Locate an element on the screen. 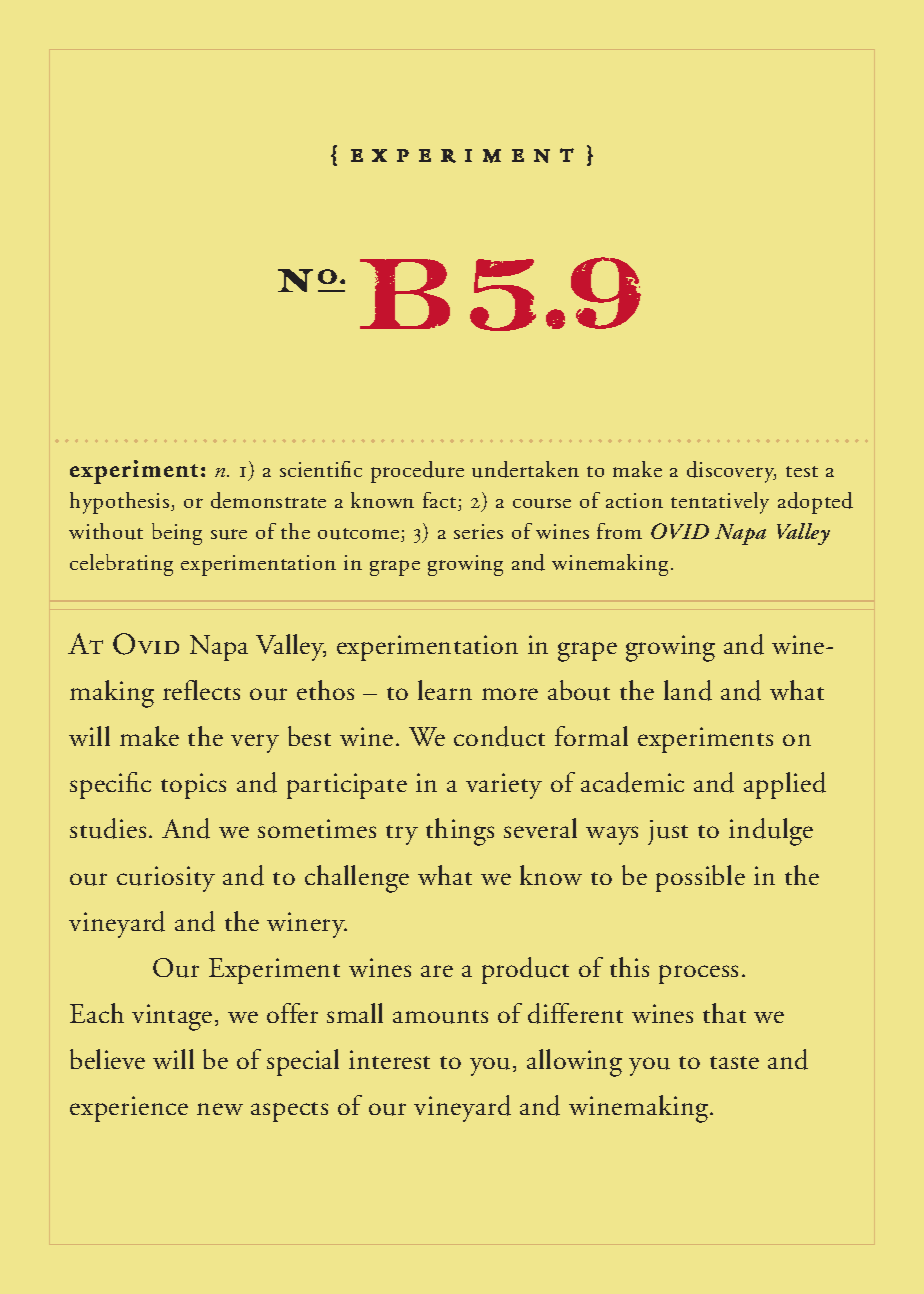  new is located at coordinates (220, 1109).
